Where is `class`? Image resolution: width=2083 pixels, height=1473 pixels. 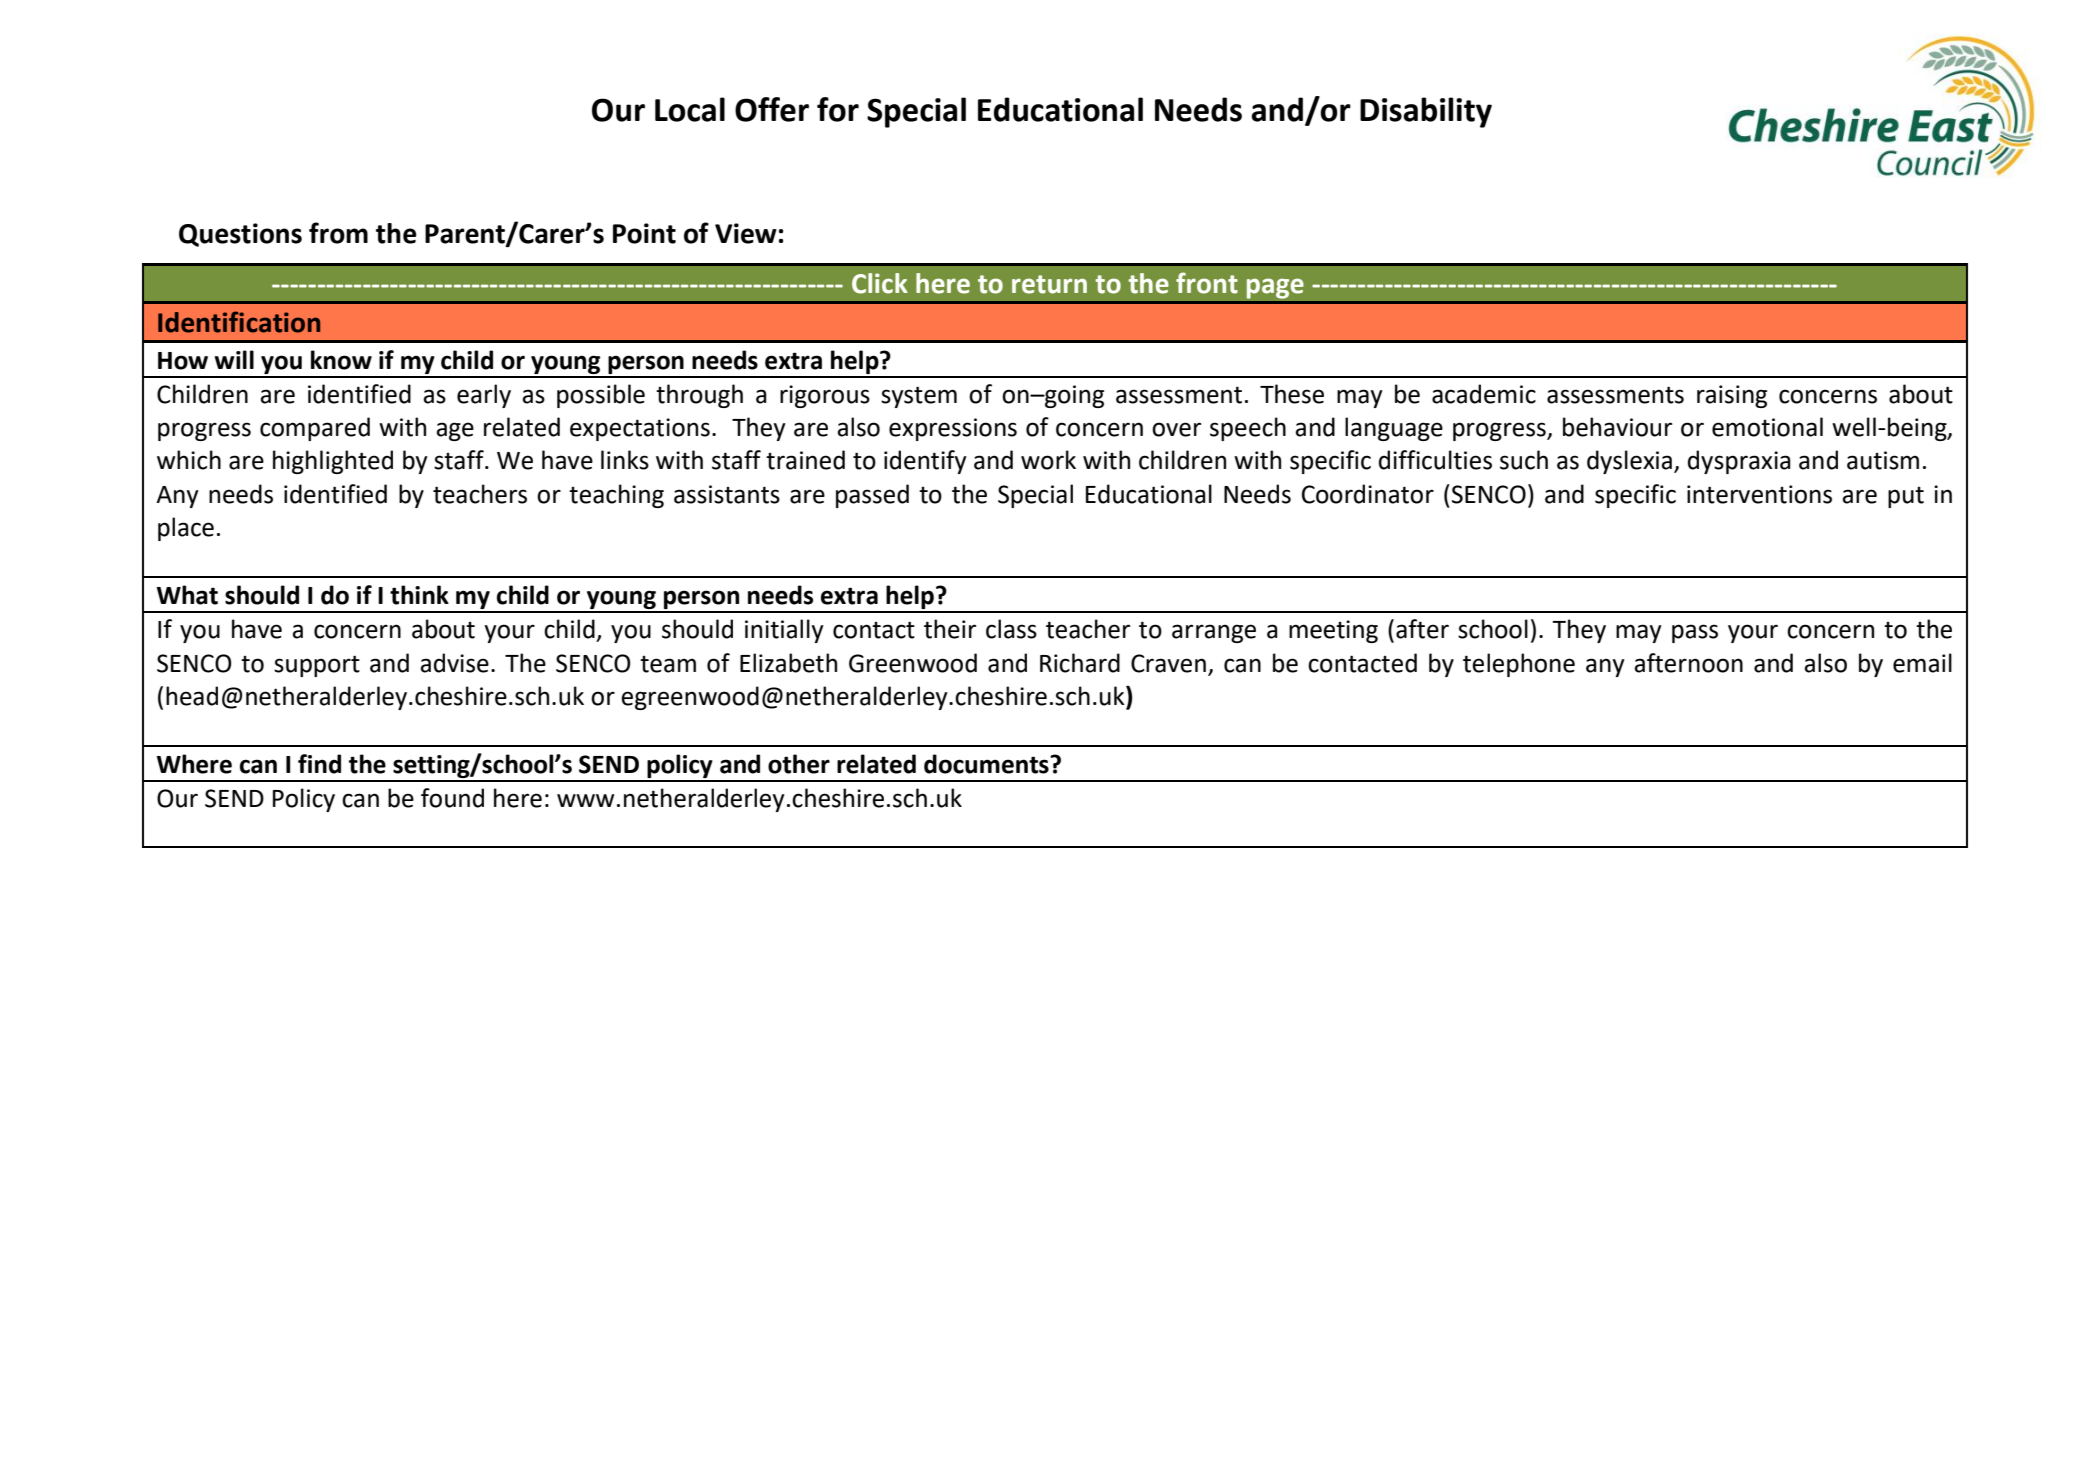 class is located at coordinates (1011, 629).
